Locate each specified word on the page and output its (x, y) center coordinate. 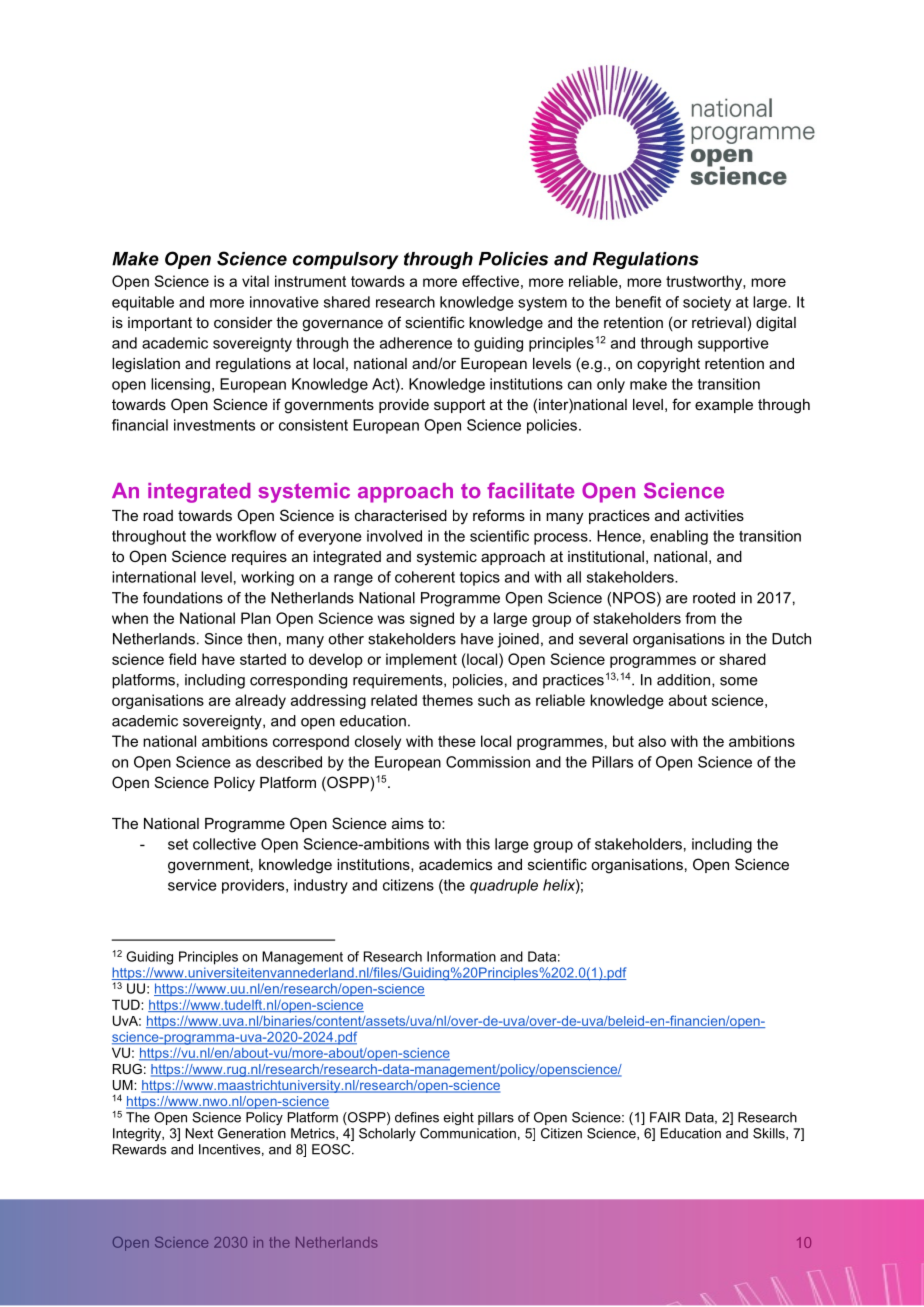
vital (255, 281)
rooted (714, 598)
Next (199, 1133)
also (652, 741)
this (478, 844)
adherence (416, 343)
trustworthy (705, 282)
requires (259, 558)
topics (480, 578)
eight (458, 1118)
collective (224, 844)
